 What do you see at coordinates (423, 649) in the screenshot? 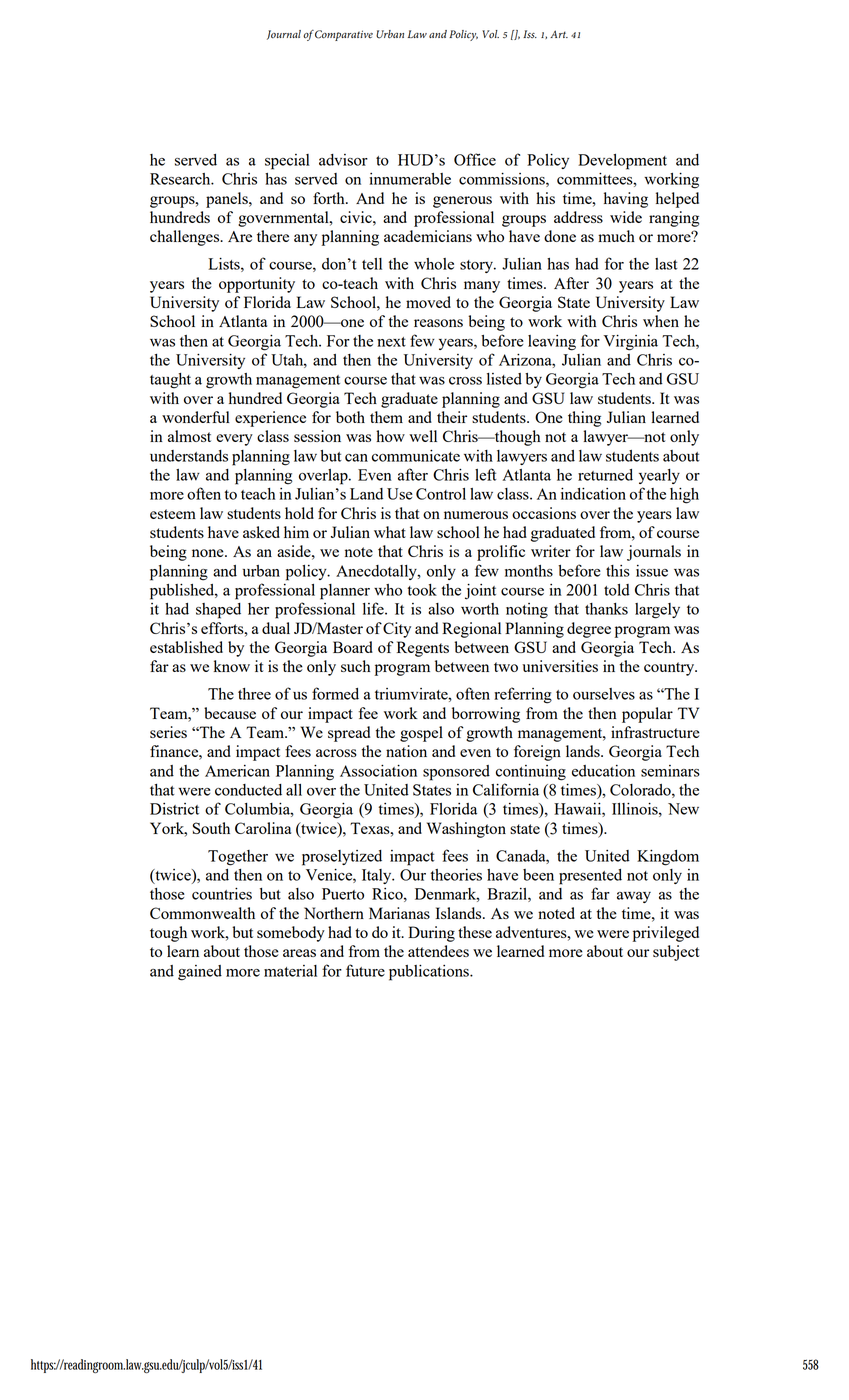
I see `Regents` at bounding box center [423, 649].
